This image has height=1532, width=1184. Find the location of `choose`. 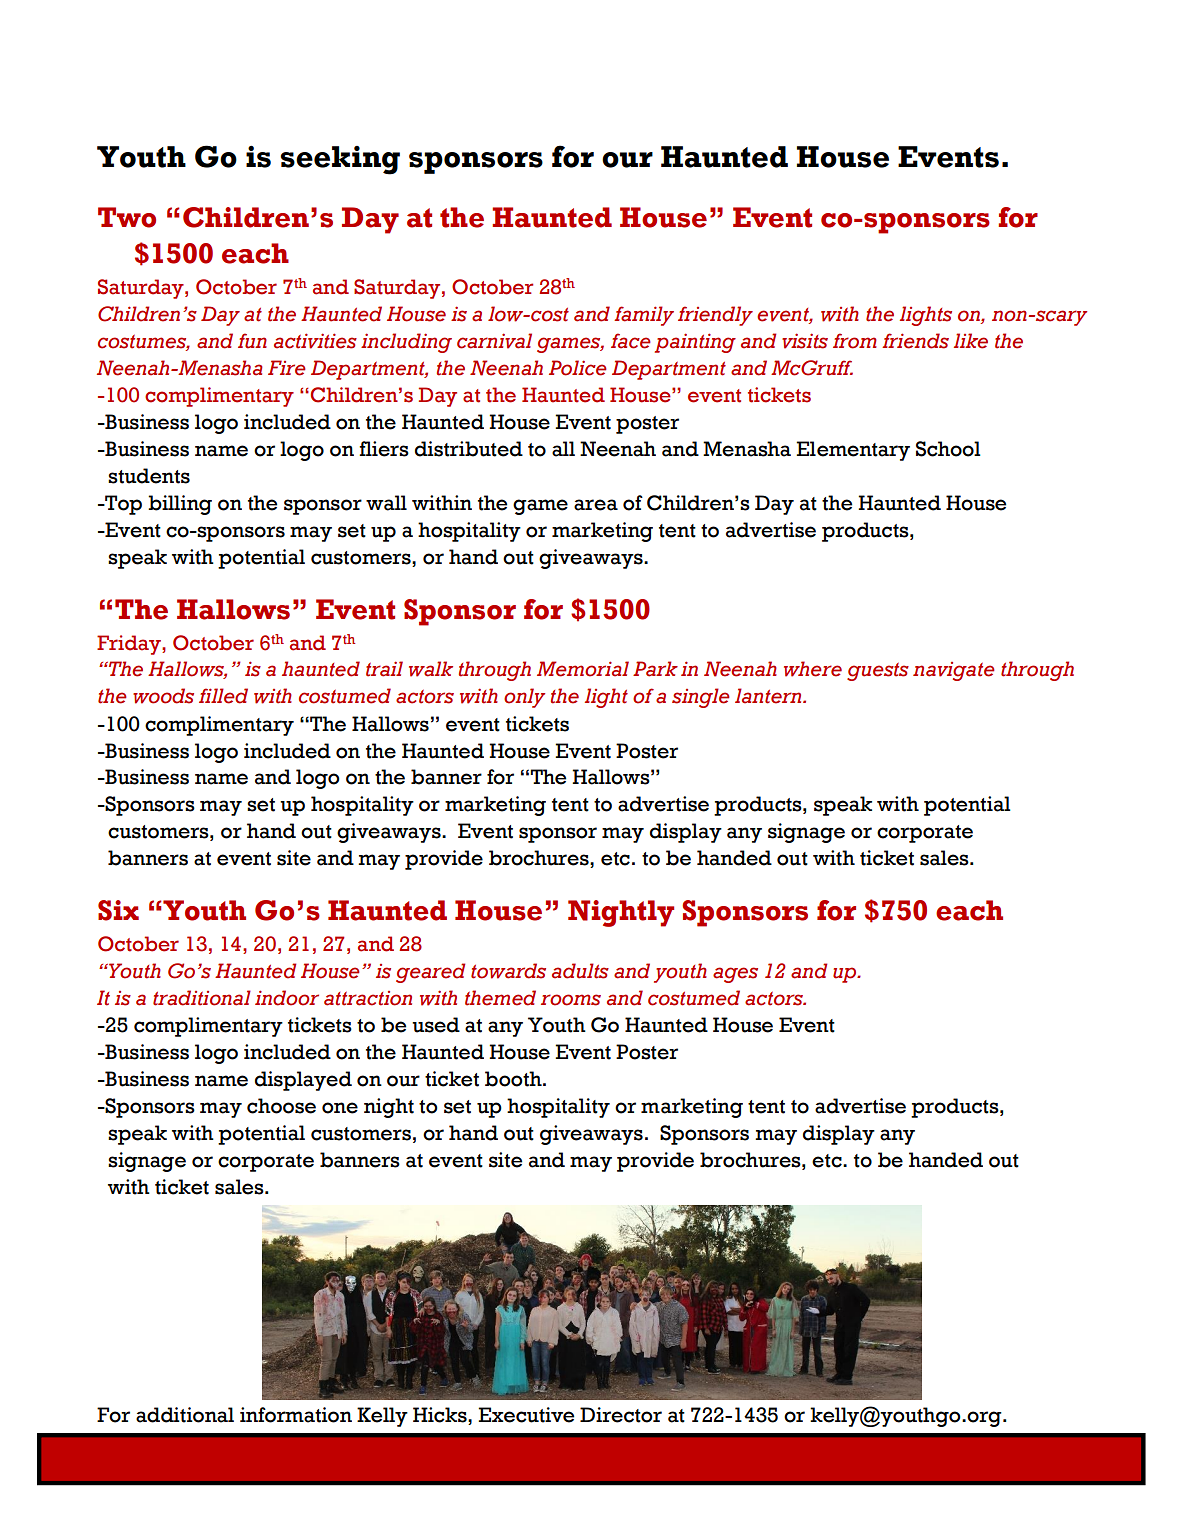

choose is located at coordinates (281, 1106).
